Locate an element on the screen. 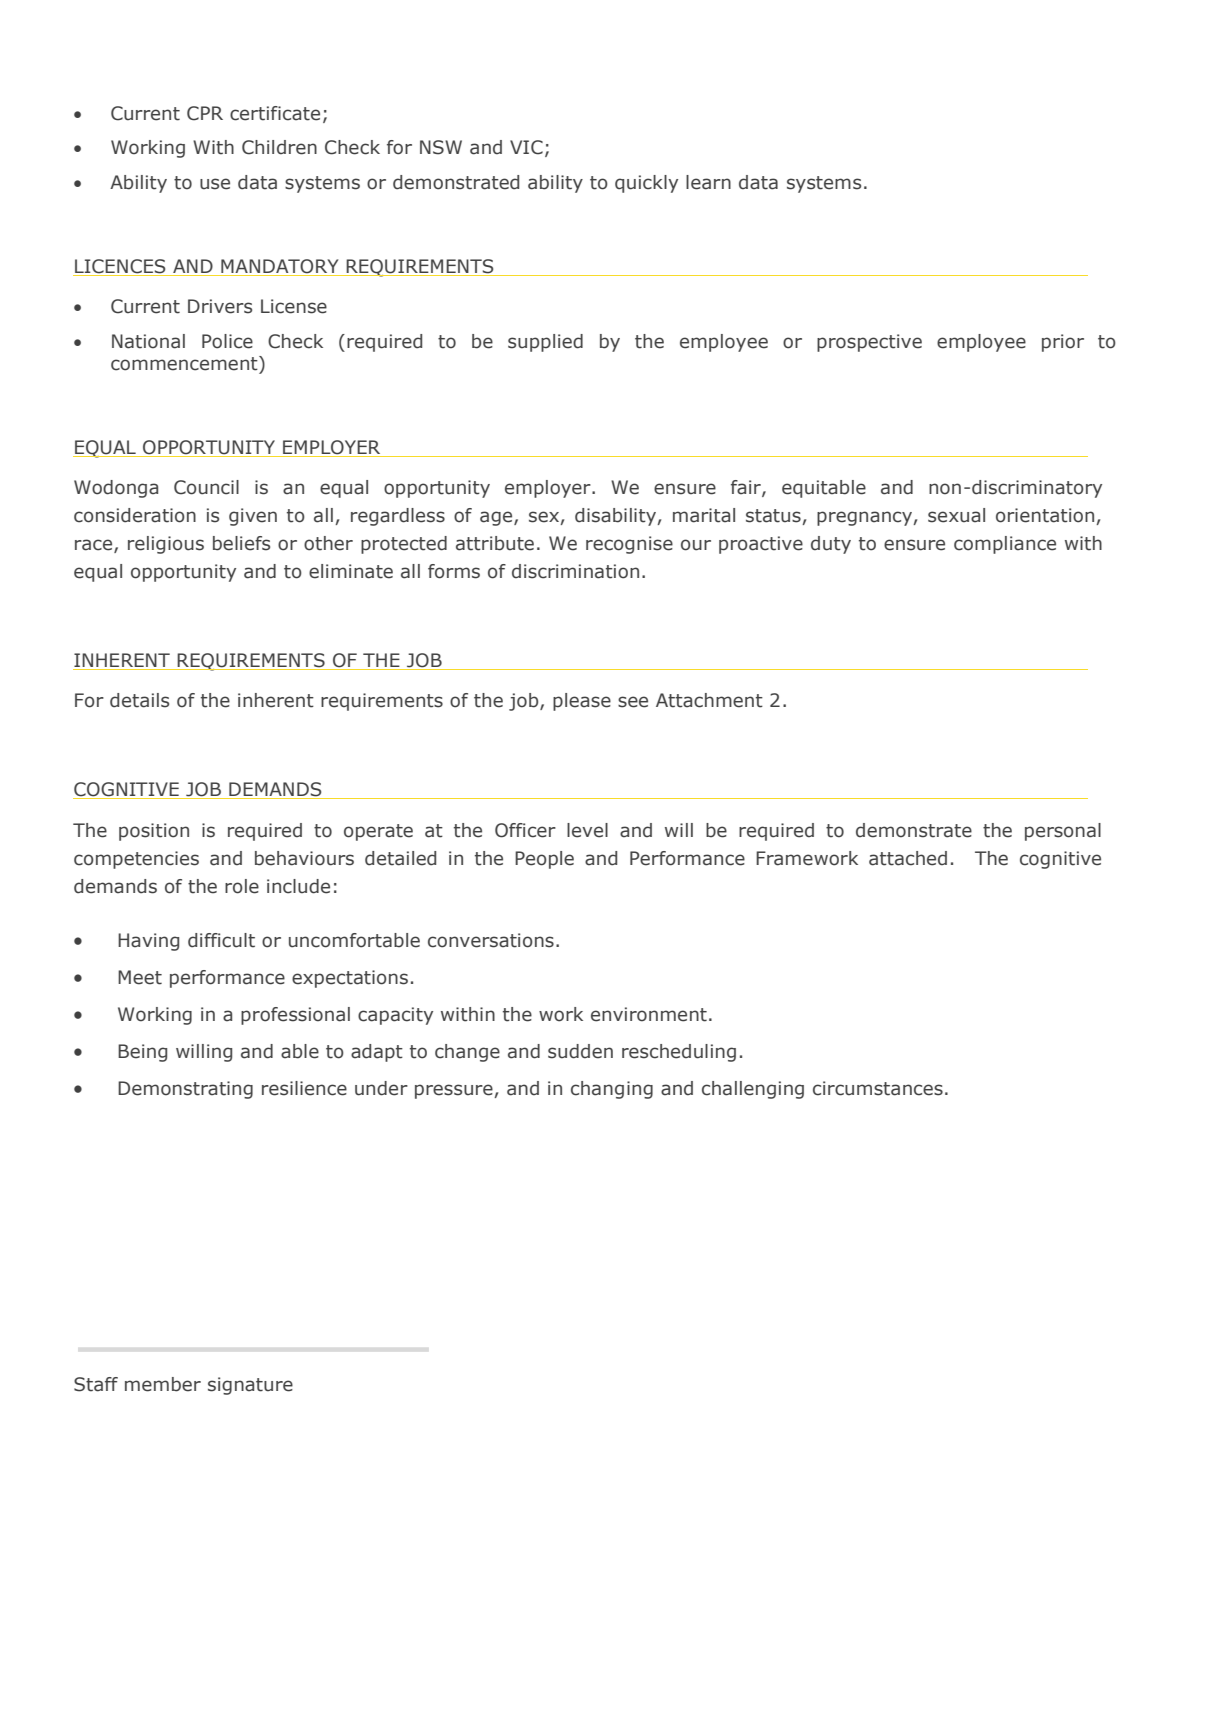  circumstances is located at coordinates (878, 1088).
